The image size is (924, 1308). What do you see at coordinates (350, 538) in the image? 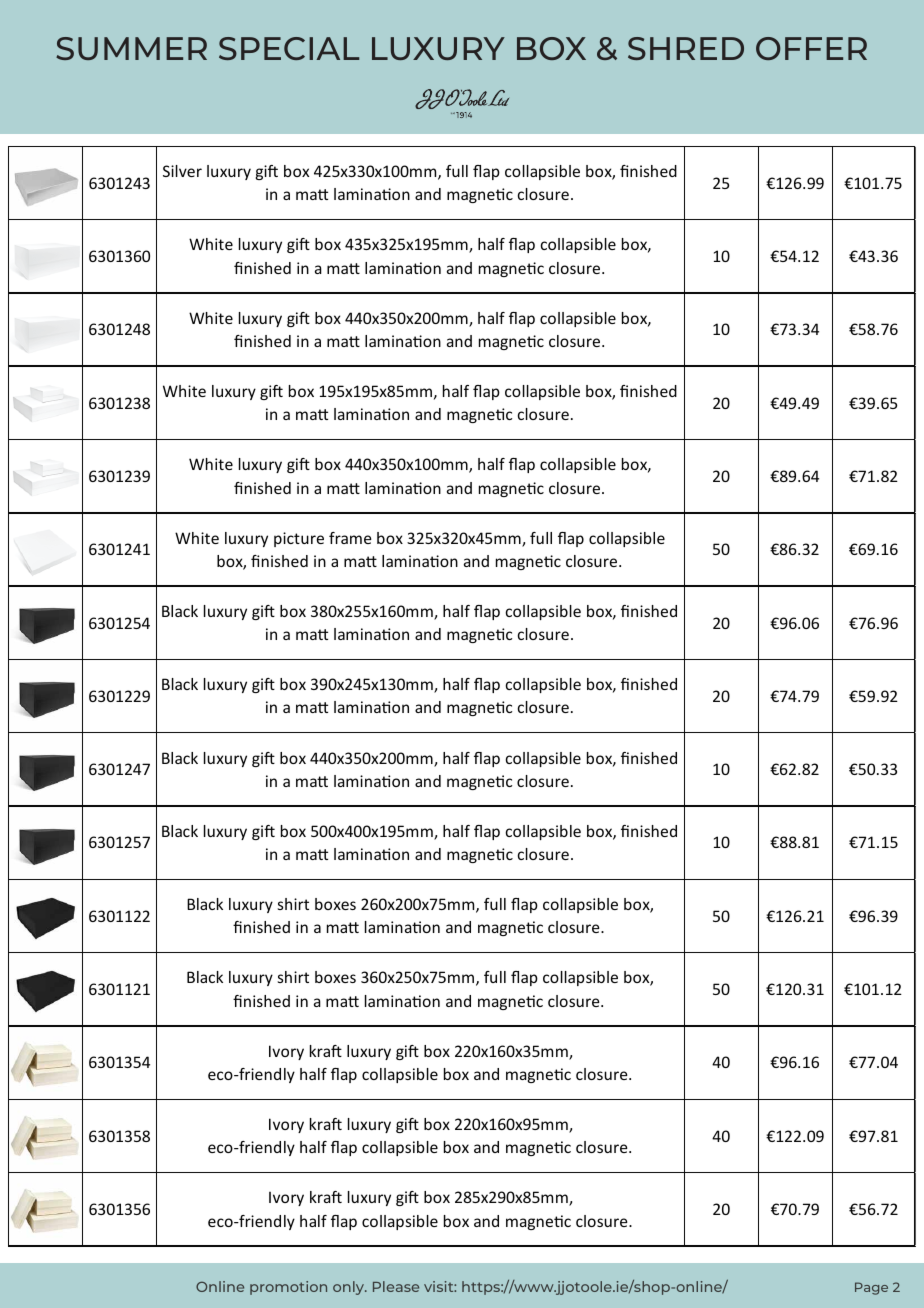
I see `frame` at bounding box center [350, 538].
